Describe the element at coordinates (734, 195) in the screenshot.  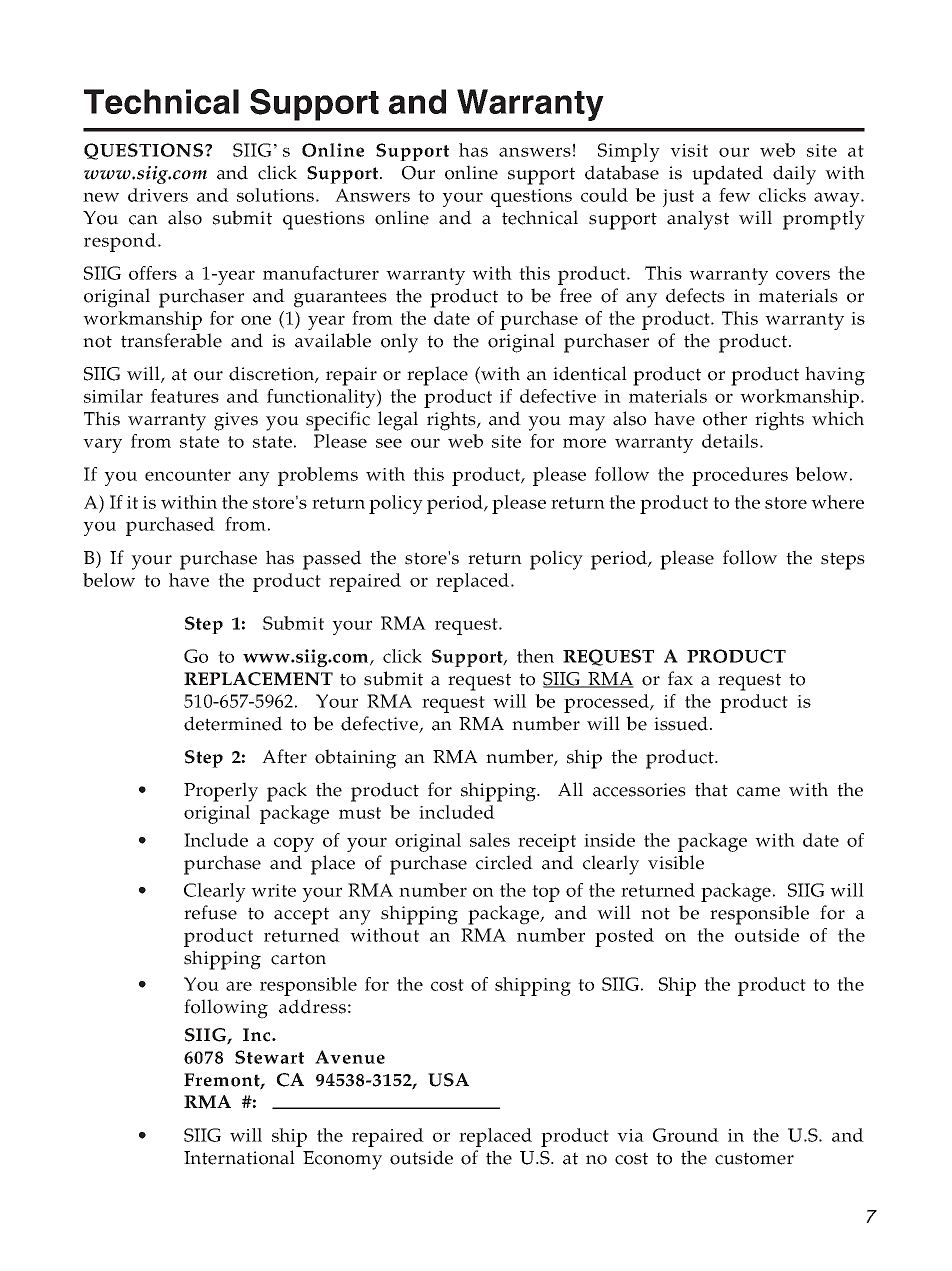
I see `few` at that location.
